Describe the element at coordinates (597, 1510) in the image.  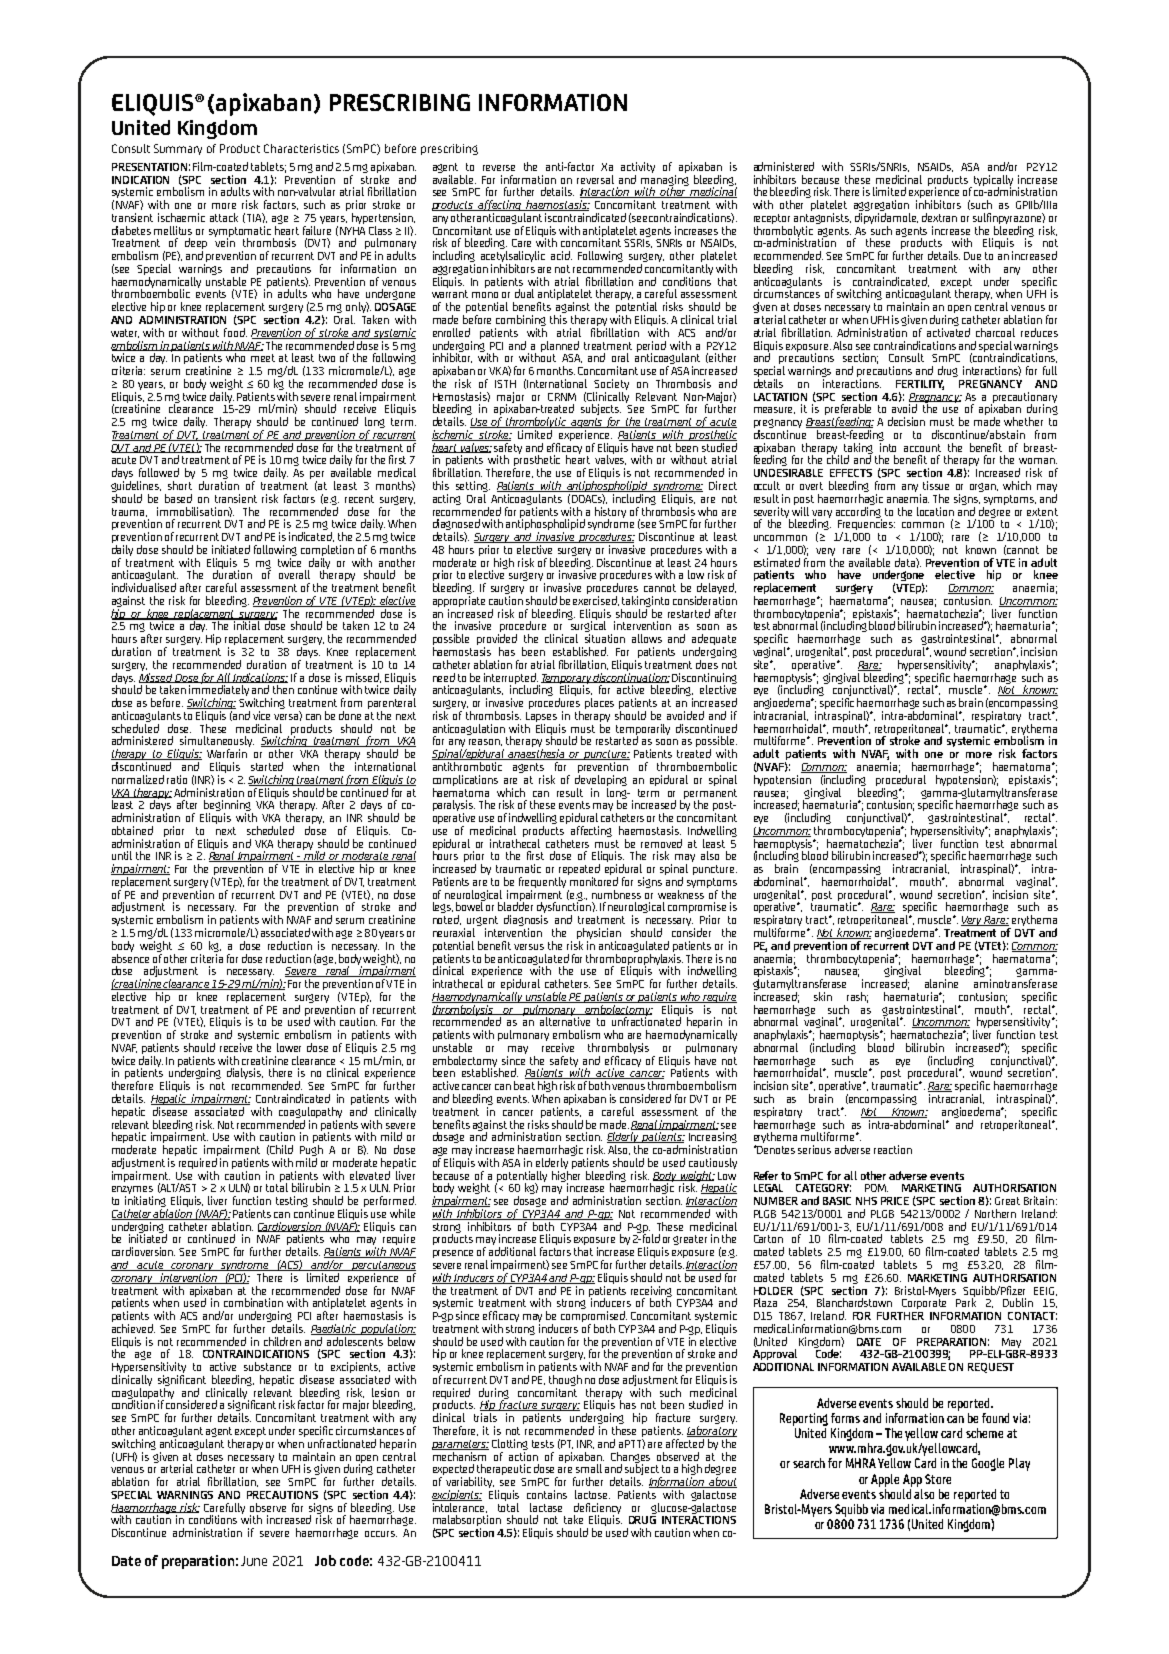
I see `deficiency` at that location.
